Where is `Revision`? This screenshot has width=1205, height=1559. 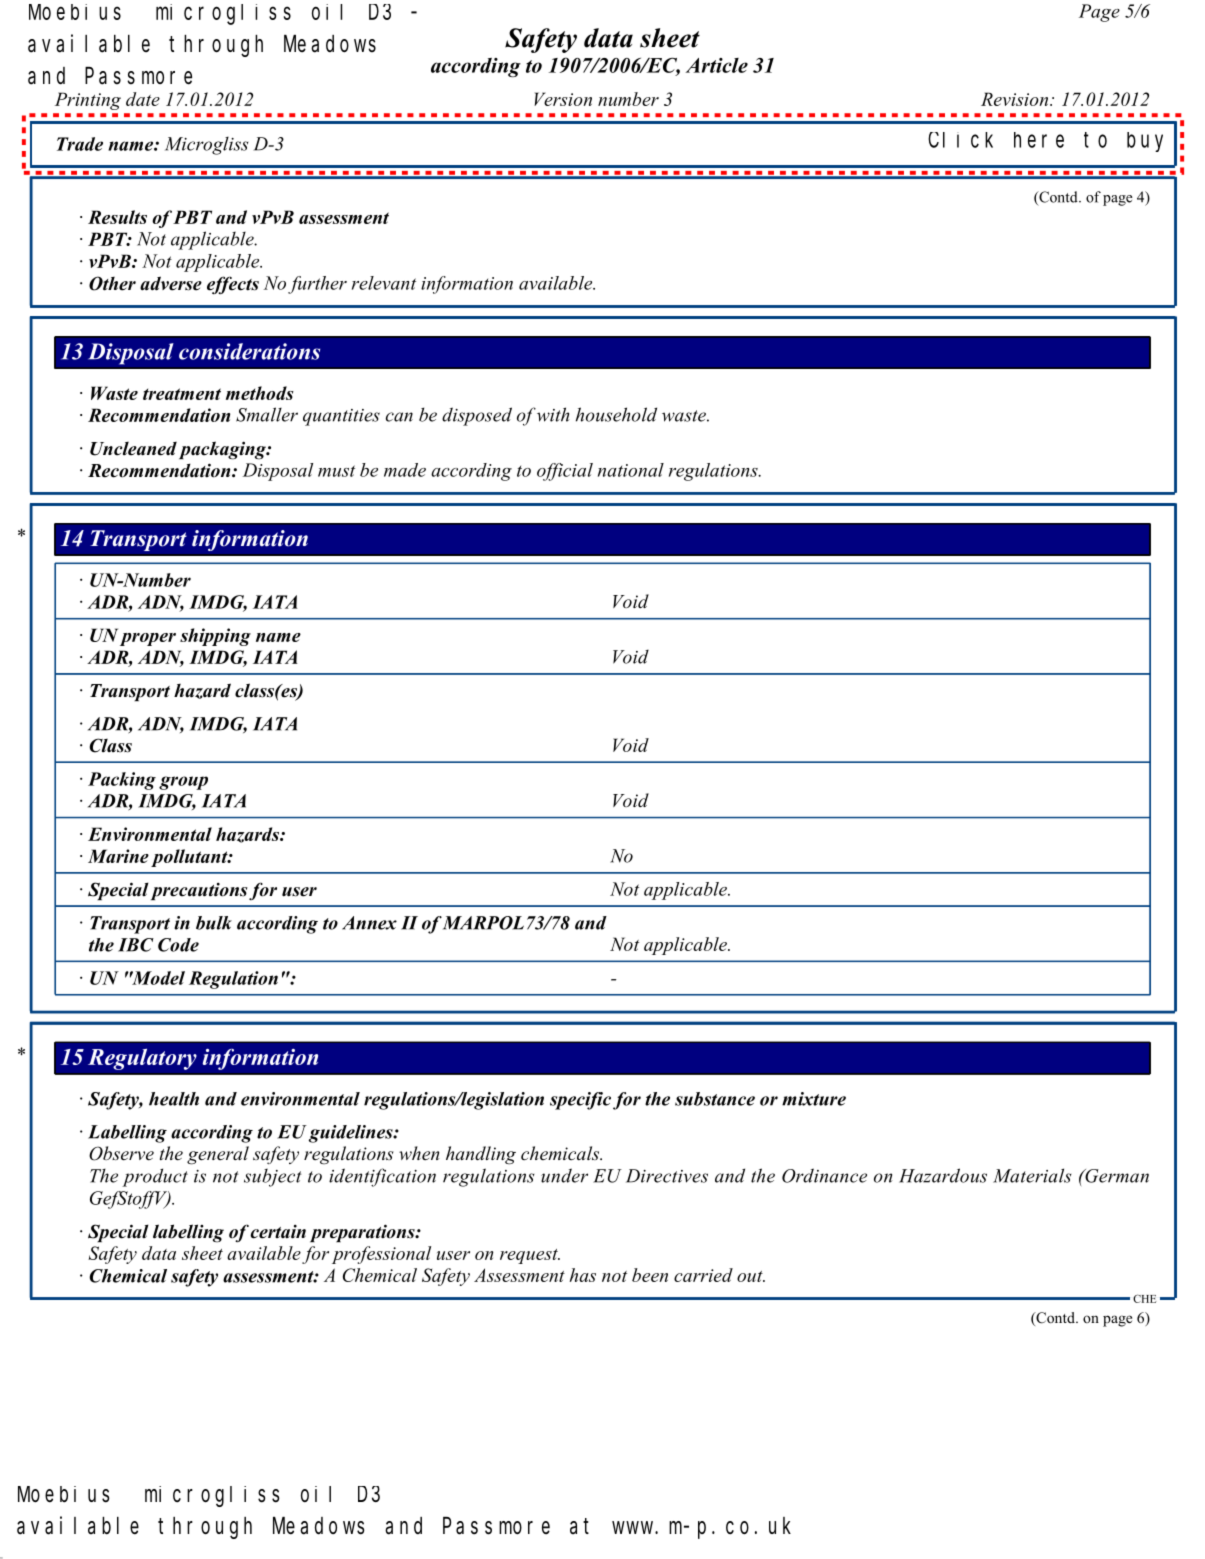 Revision is located at coordinates (1016, 99).
